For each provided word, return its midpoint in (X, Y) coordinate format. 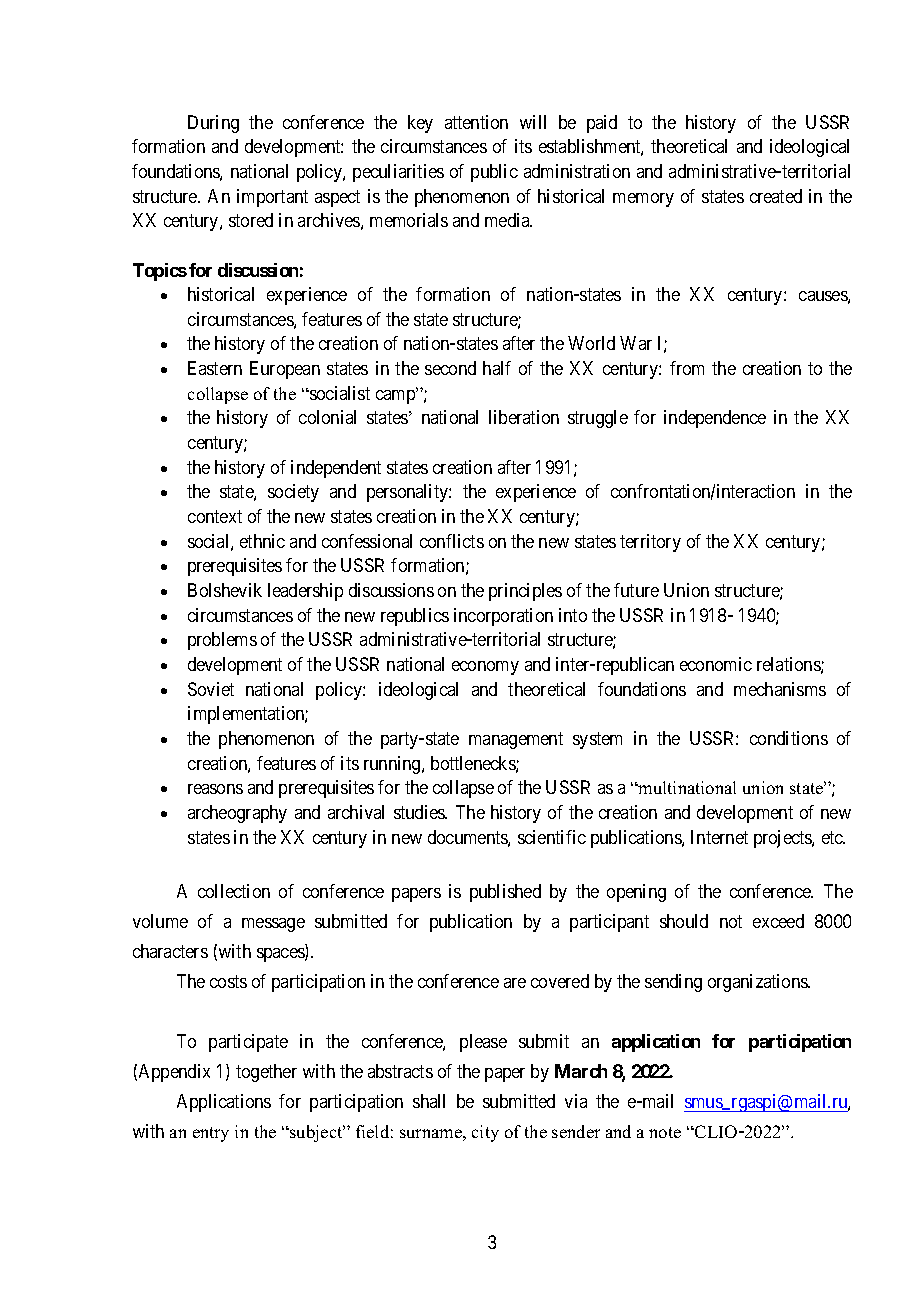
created (776, 196)
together (266, 1073)
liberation (524, 417)
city (485, 1133)
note (665, 1132)
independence (715, 419)
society (293, 493)
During (213, 124)
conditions (789, 738)
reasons (215, 789)
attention (476, 122)
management (516, 740)
